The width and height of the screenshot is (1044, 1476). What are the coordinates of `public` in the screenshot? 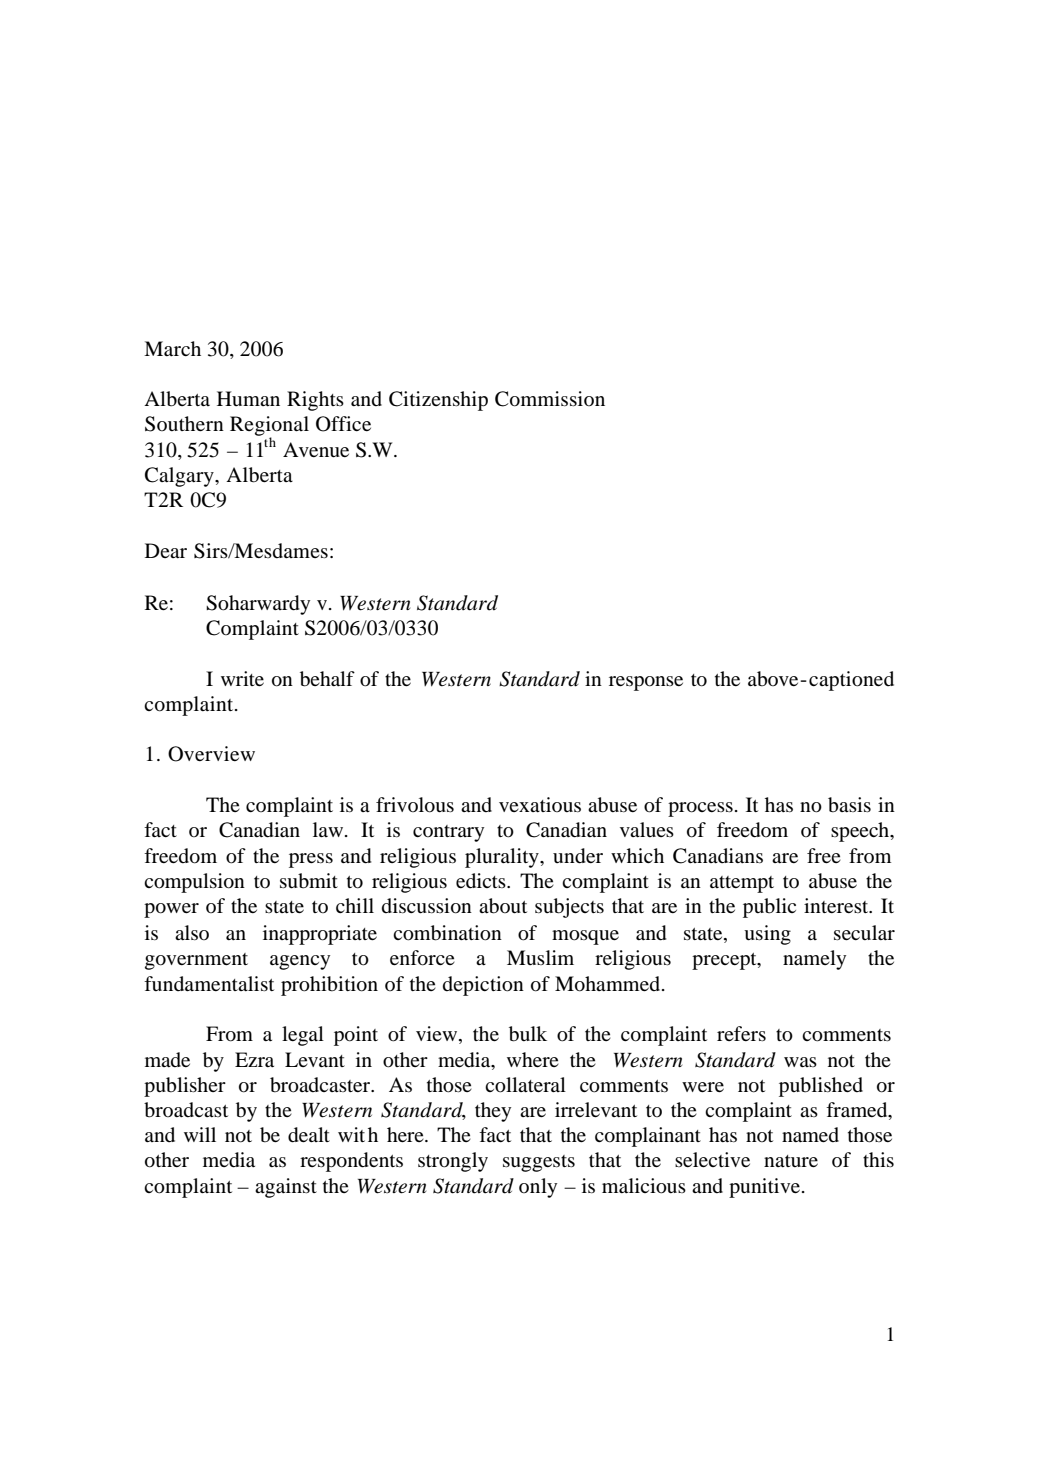 It's located at (769, 908).
